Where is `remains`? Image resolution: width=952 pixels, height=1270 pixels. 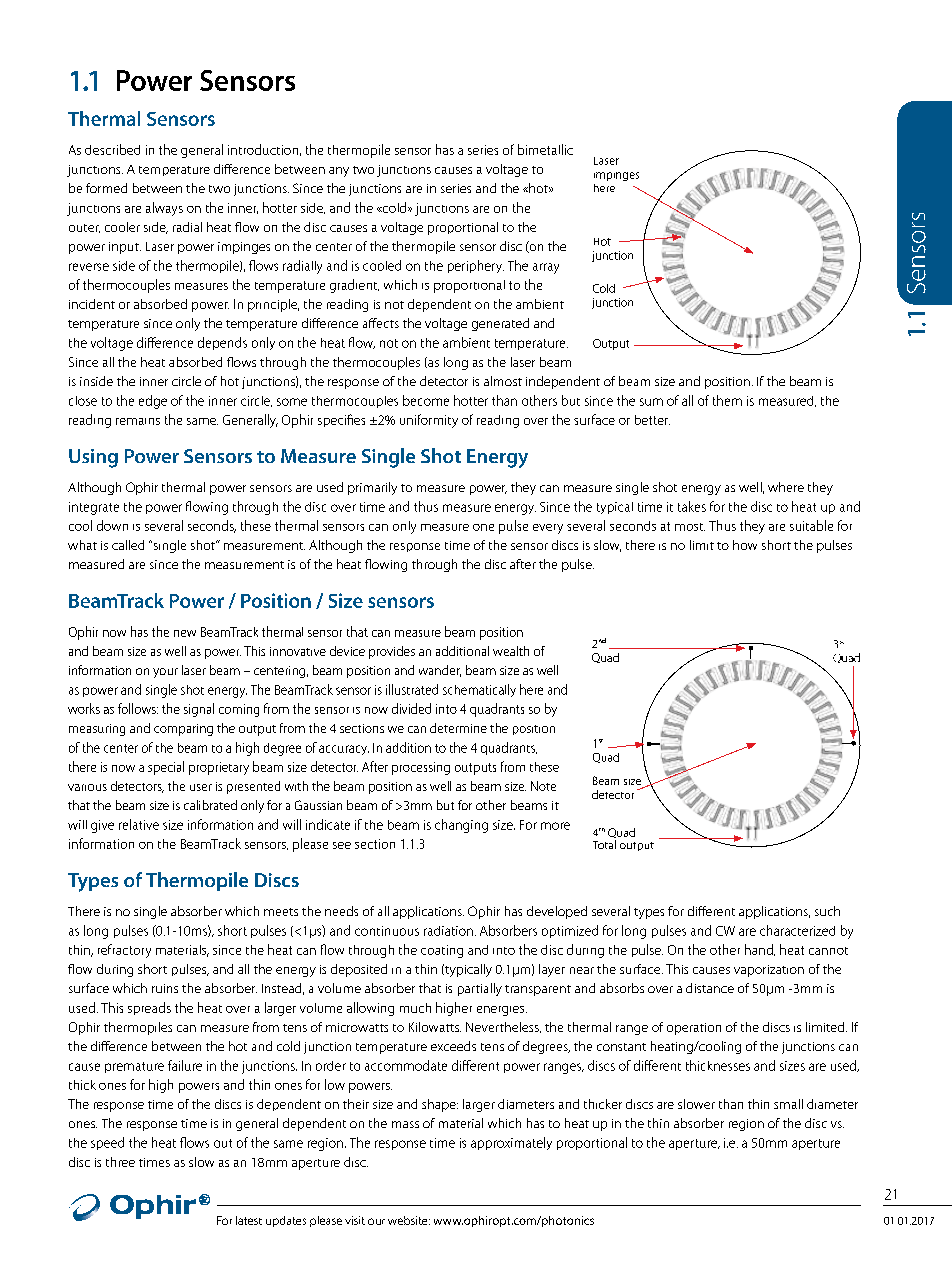 remains is located at coordinates (138, 421).
